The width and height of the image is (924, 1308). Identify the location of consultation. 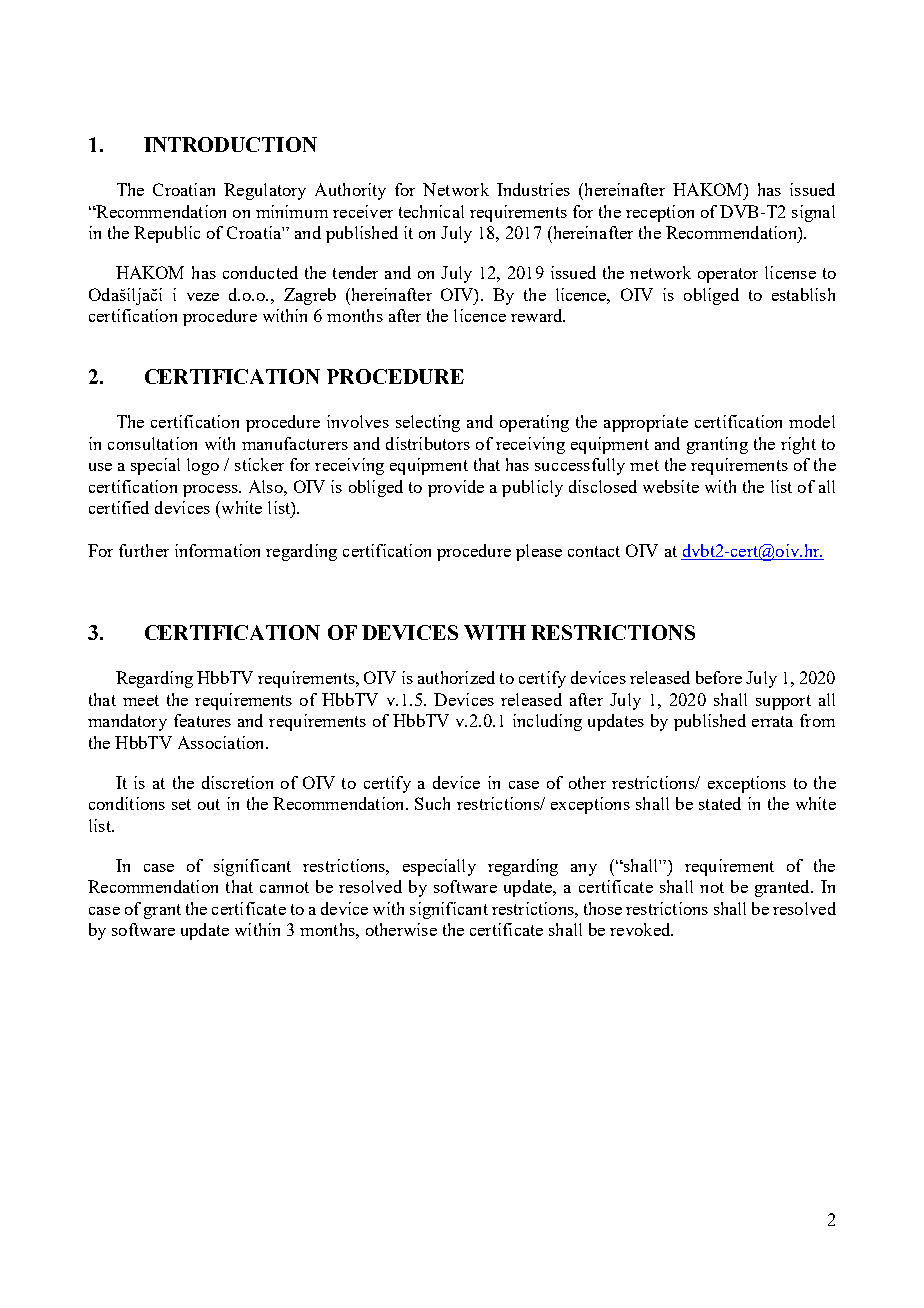
(152, 443).
